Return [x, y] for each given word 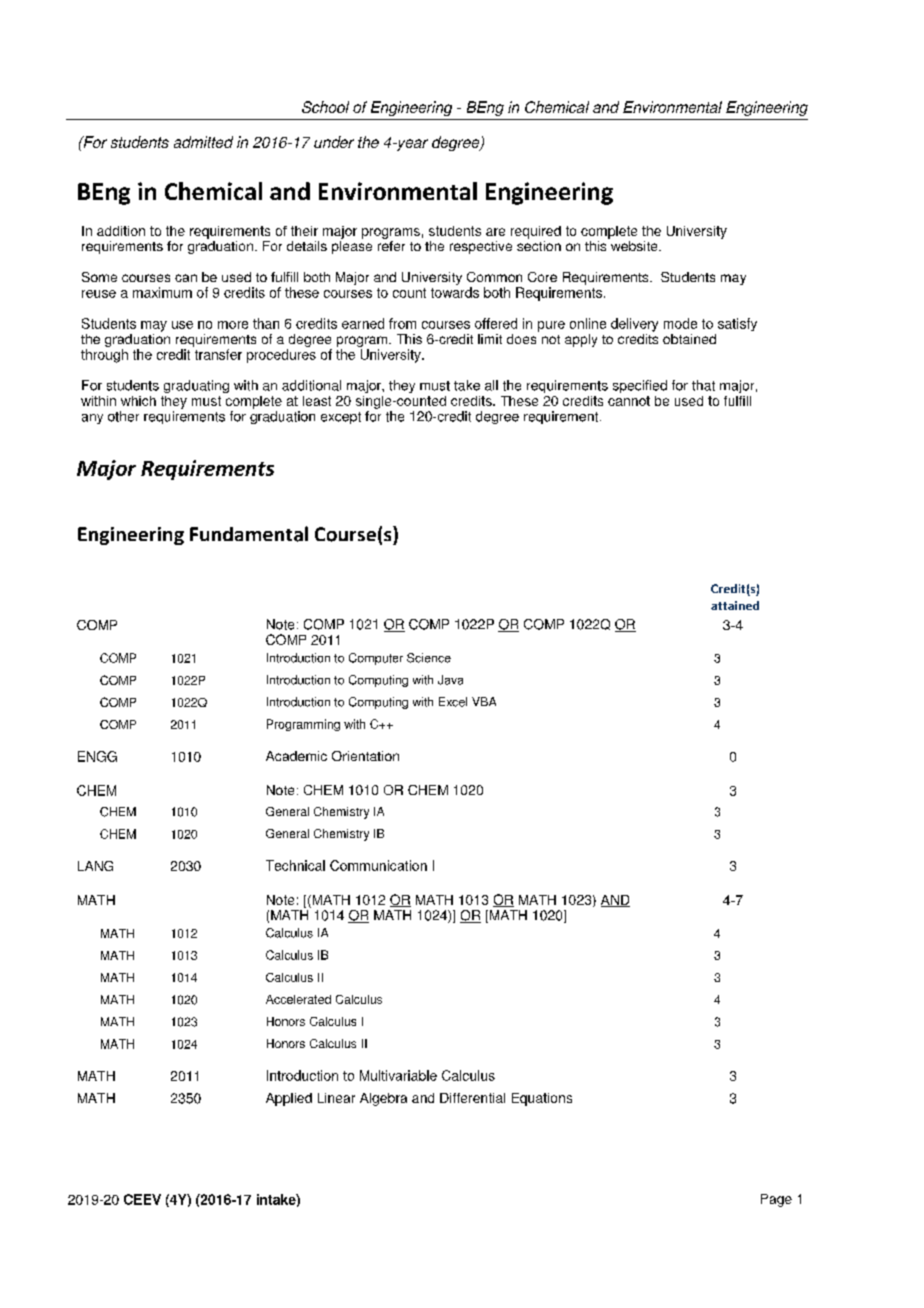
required [536, 232]
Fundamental [249, 534]
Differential [472, 1098]
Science [429, 658]
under [334, 142]
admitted [203, 142]
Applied [289, 1099]
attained [735, 605]
